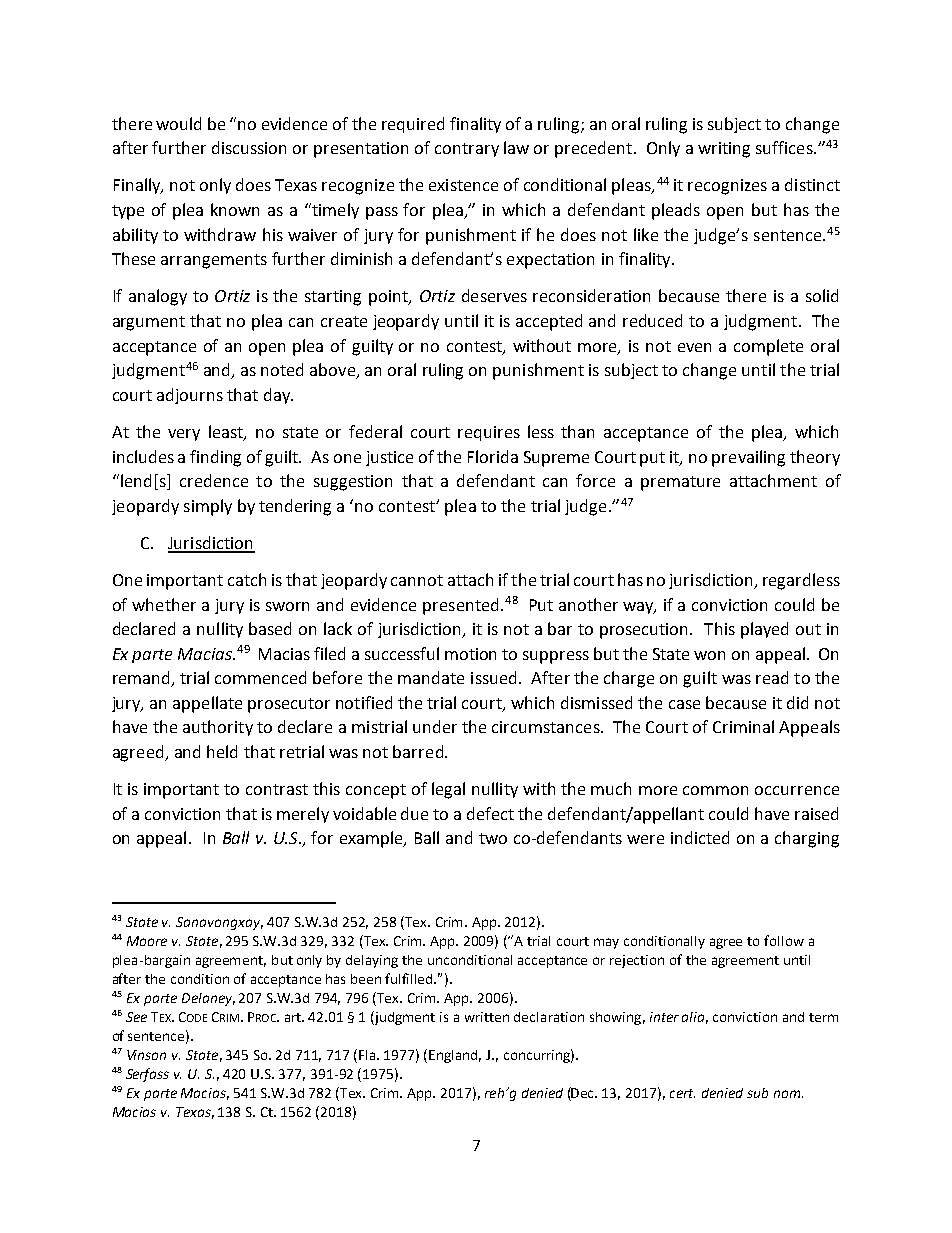  Describe the element at coordinates (700, 837) in the document. I see `indicted` at that location.
